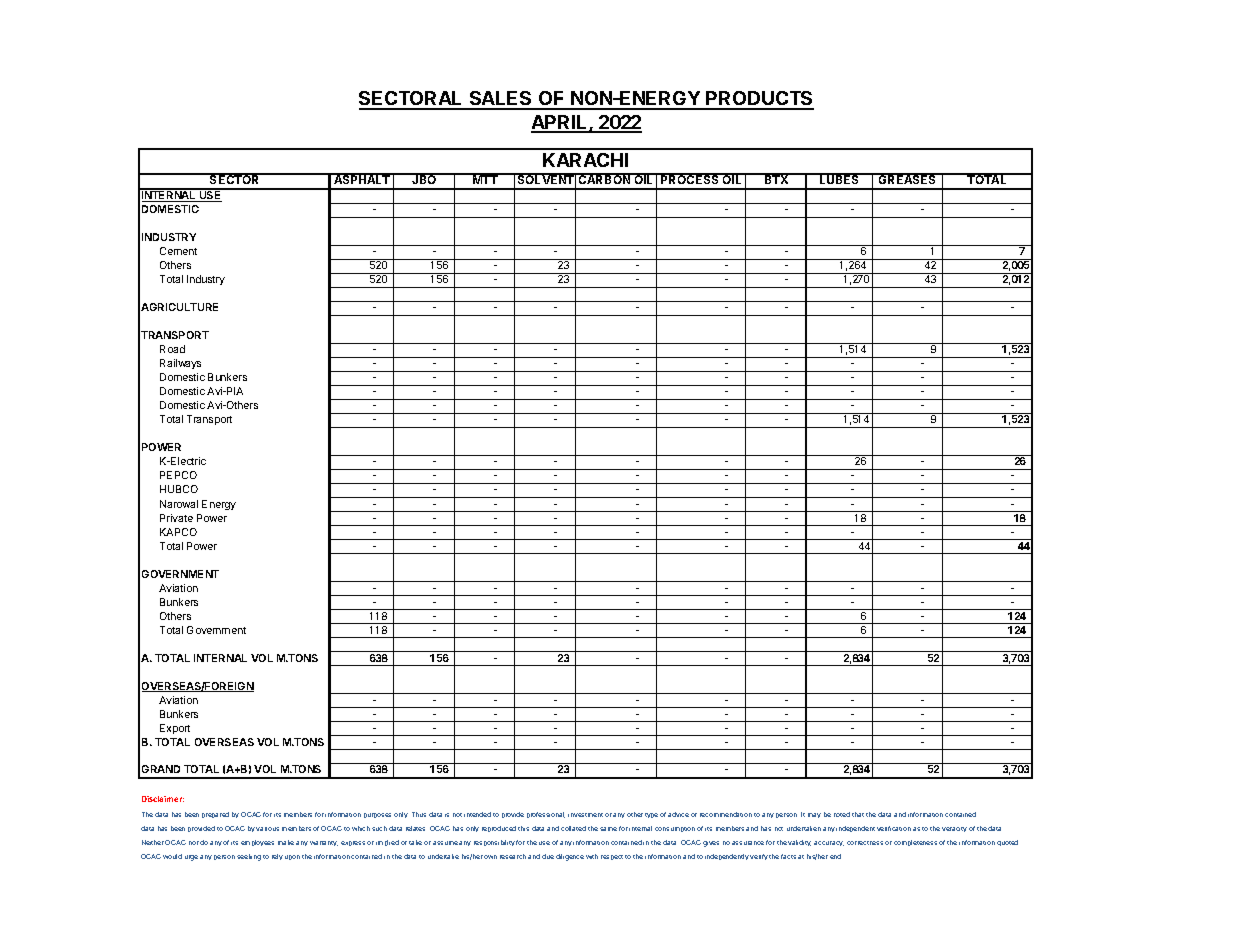  What do you see at coordinates (257, 843) in the page?
I see `employees` at bounding box center [257, 843].
